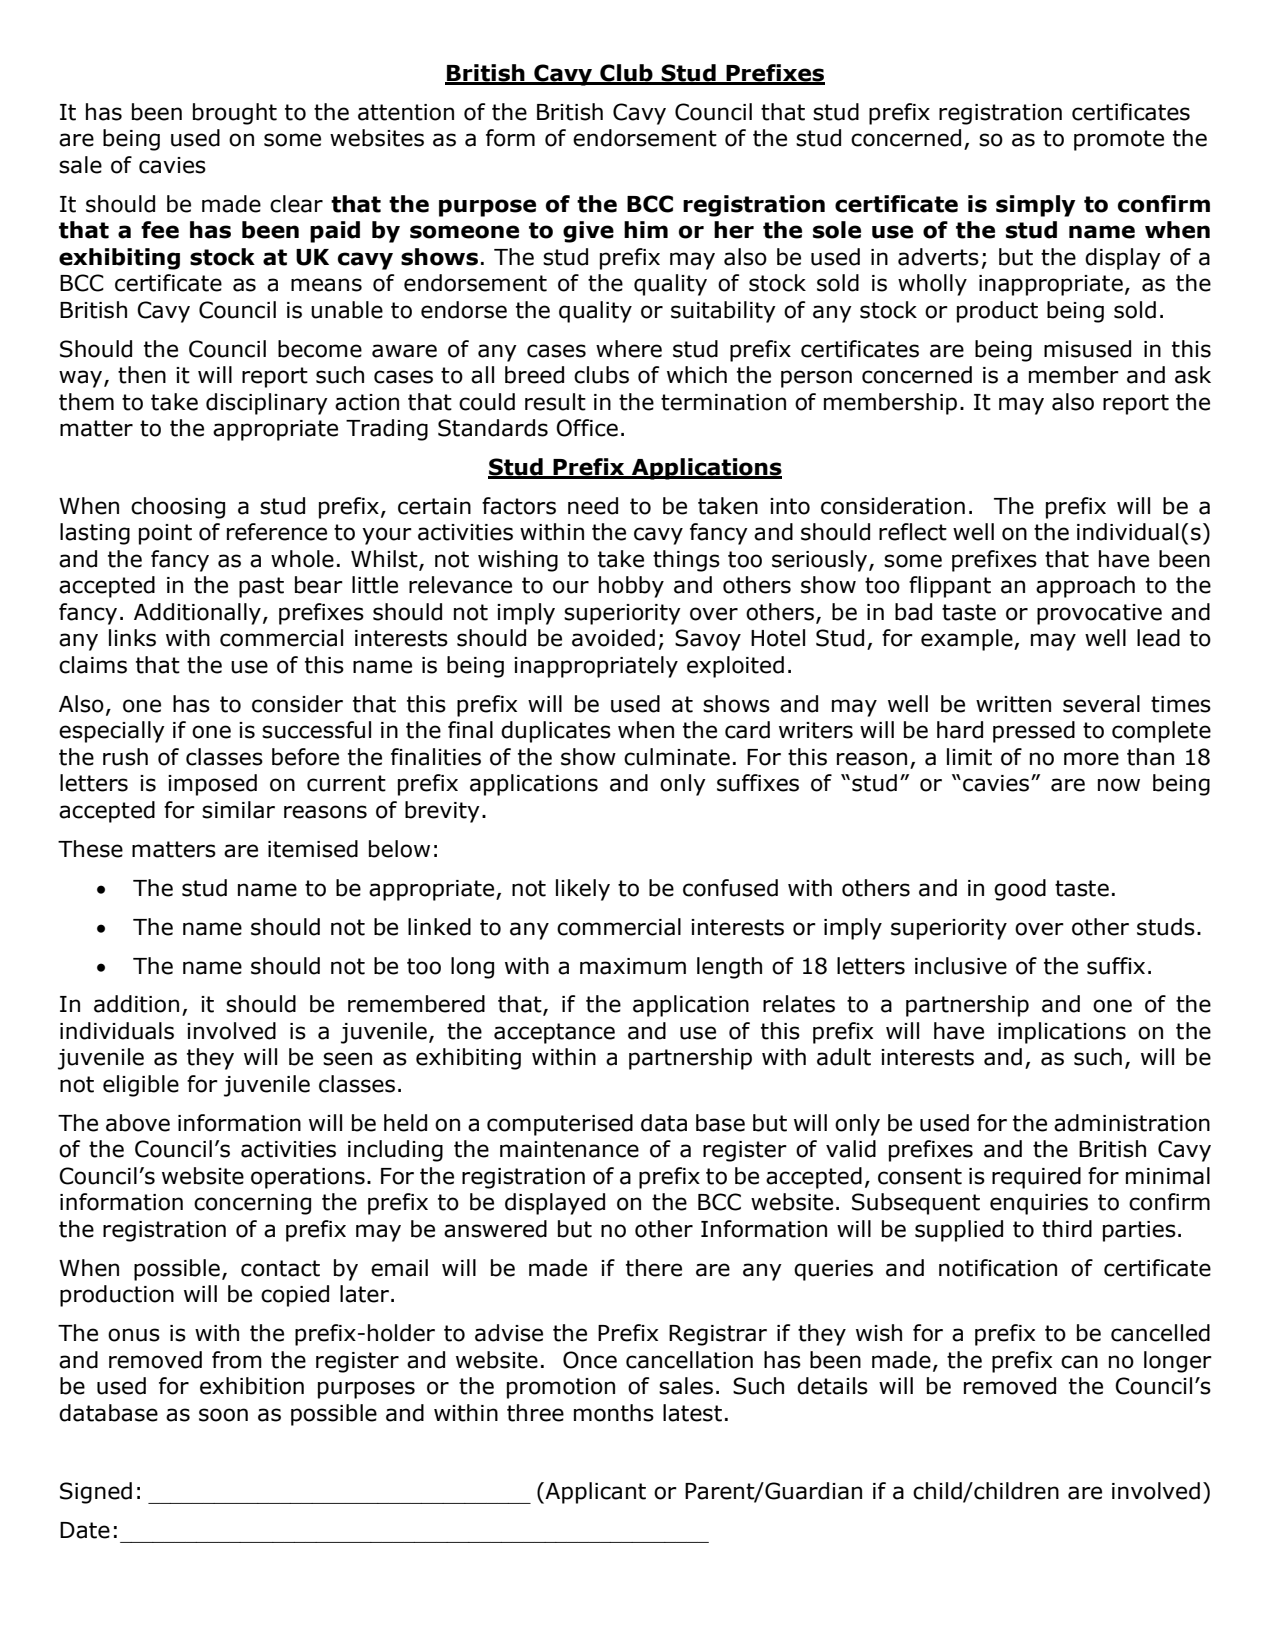 This screenshot has height=1644, width=1270. Describe the element at coordinates (646, 229) in the screenshot. I see `him` at that location.
